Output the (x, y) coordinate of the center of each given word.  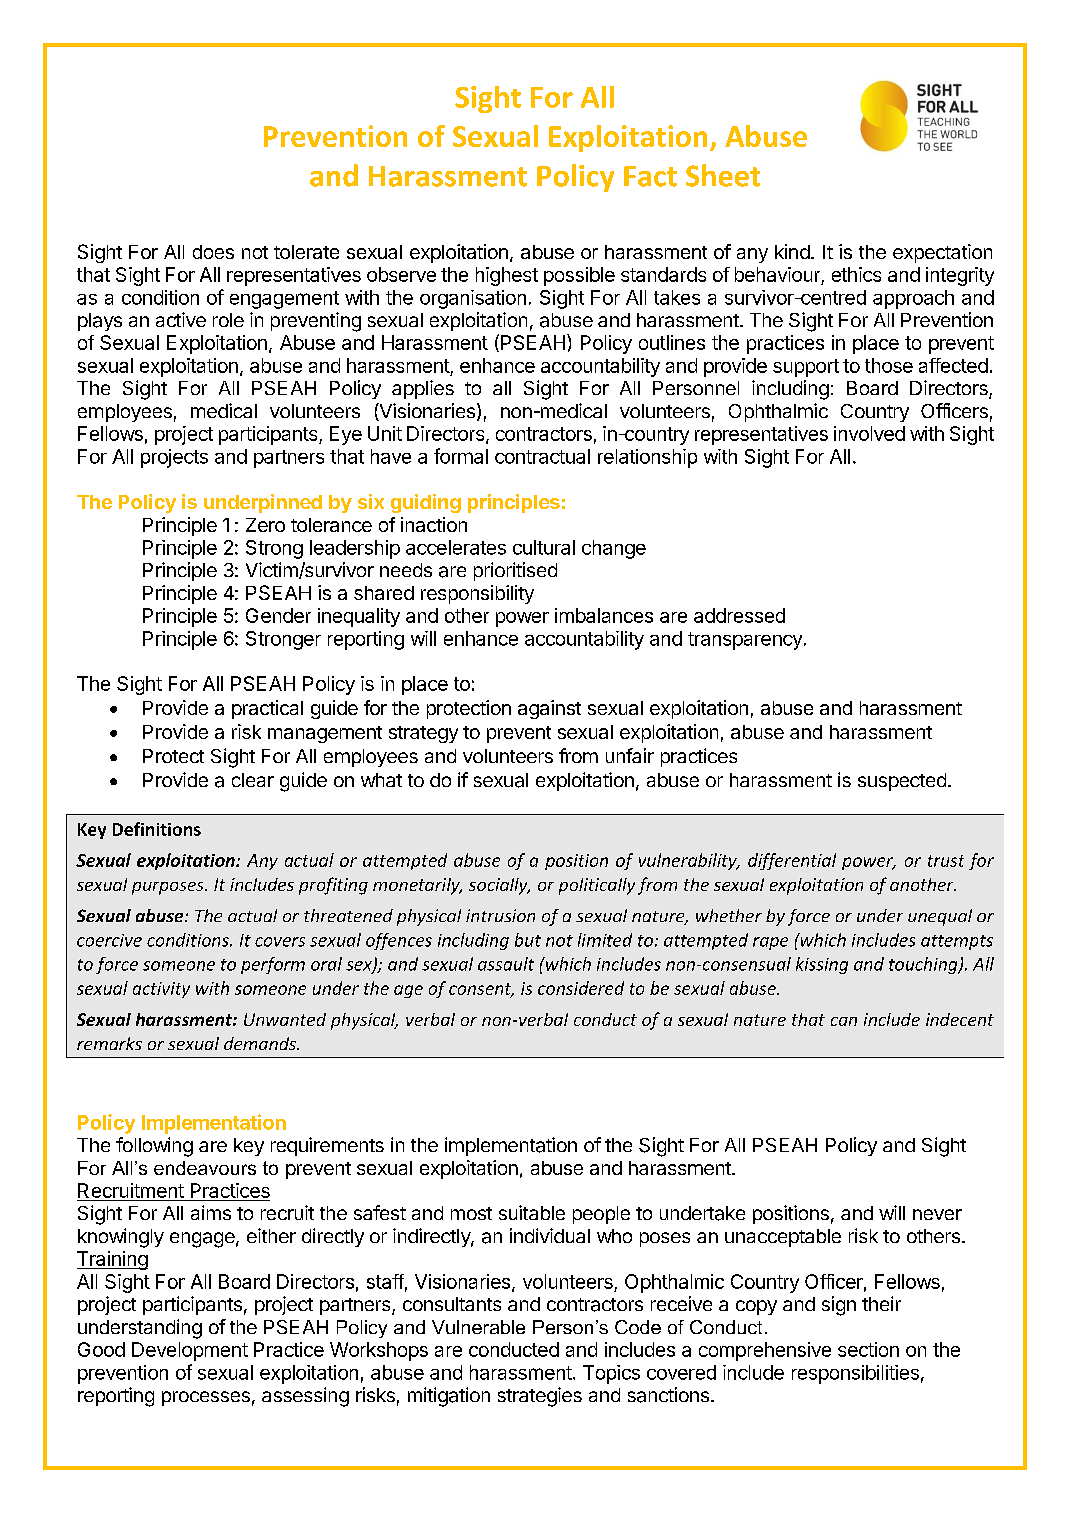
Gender (278, 615)
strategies (540, 1397)
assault (506, 964)
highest (507, 276)
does (213, 252)
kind (792, 251)
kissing (822, 965)
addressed (739, 615)
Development (190, 1351)
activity (161, 990)
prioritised (515, 571)
